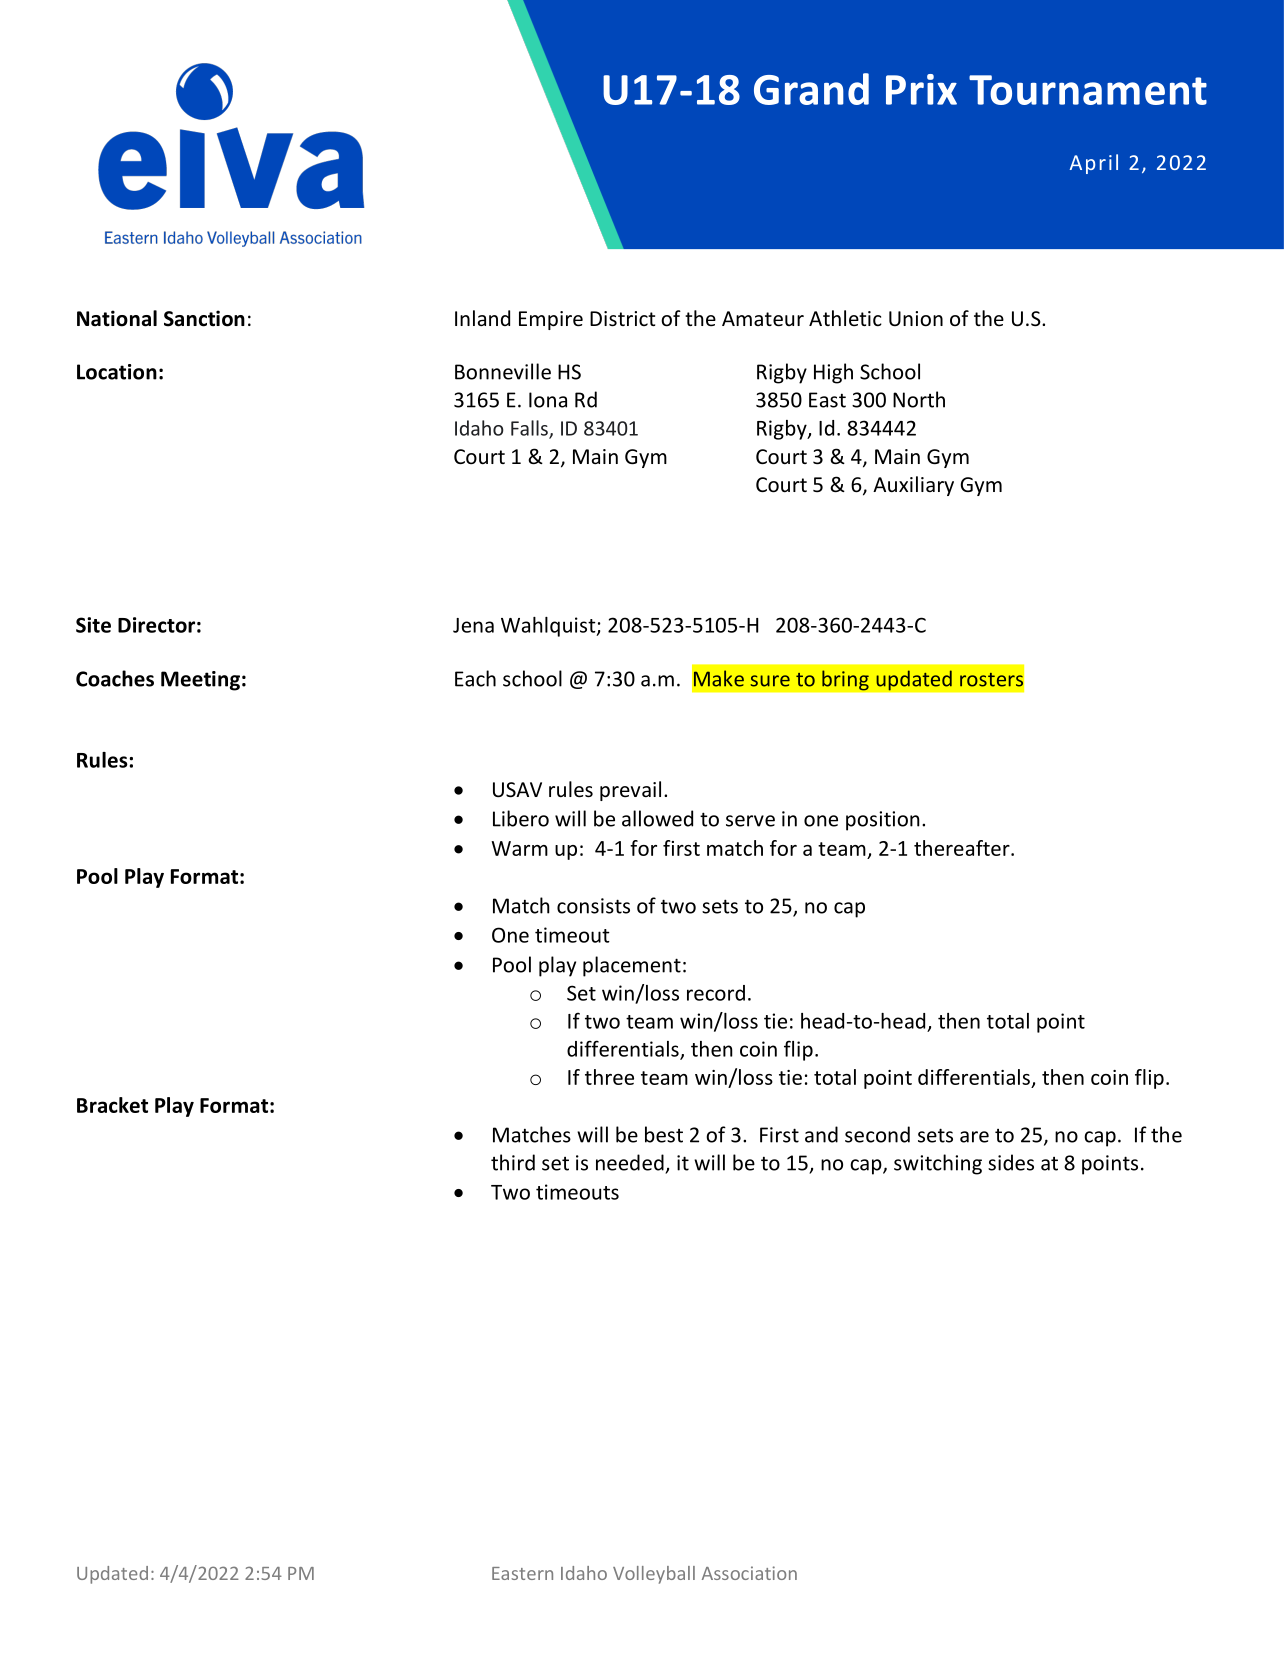 The image size is (1284, 1661). I want to click on Grand, so click(811, 89).
